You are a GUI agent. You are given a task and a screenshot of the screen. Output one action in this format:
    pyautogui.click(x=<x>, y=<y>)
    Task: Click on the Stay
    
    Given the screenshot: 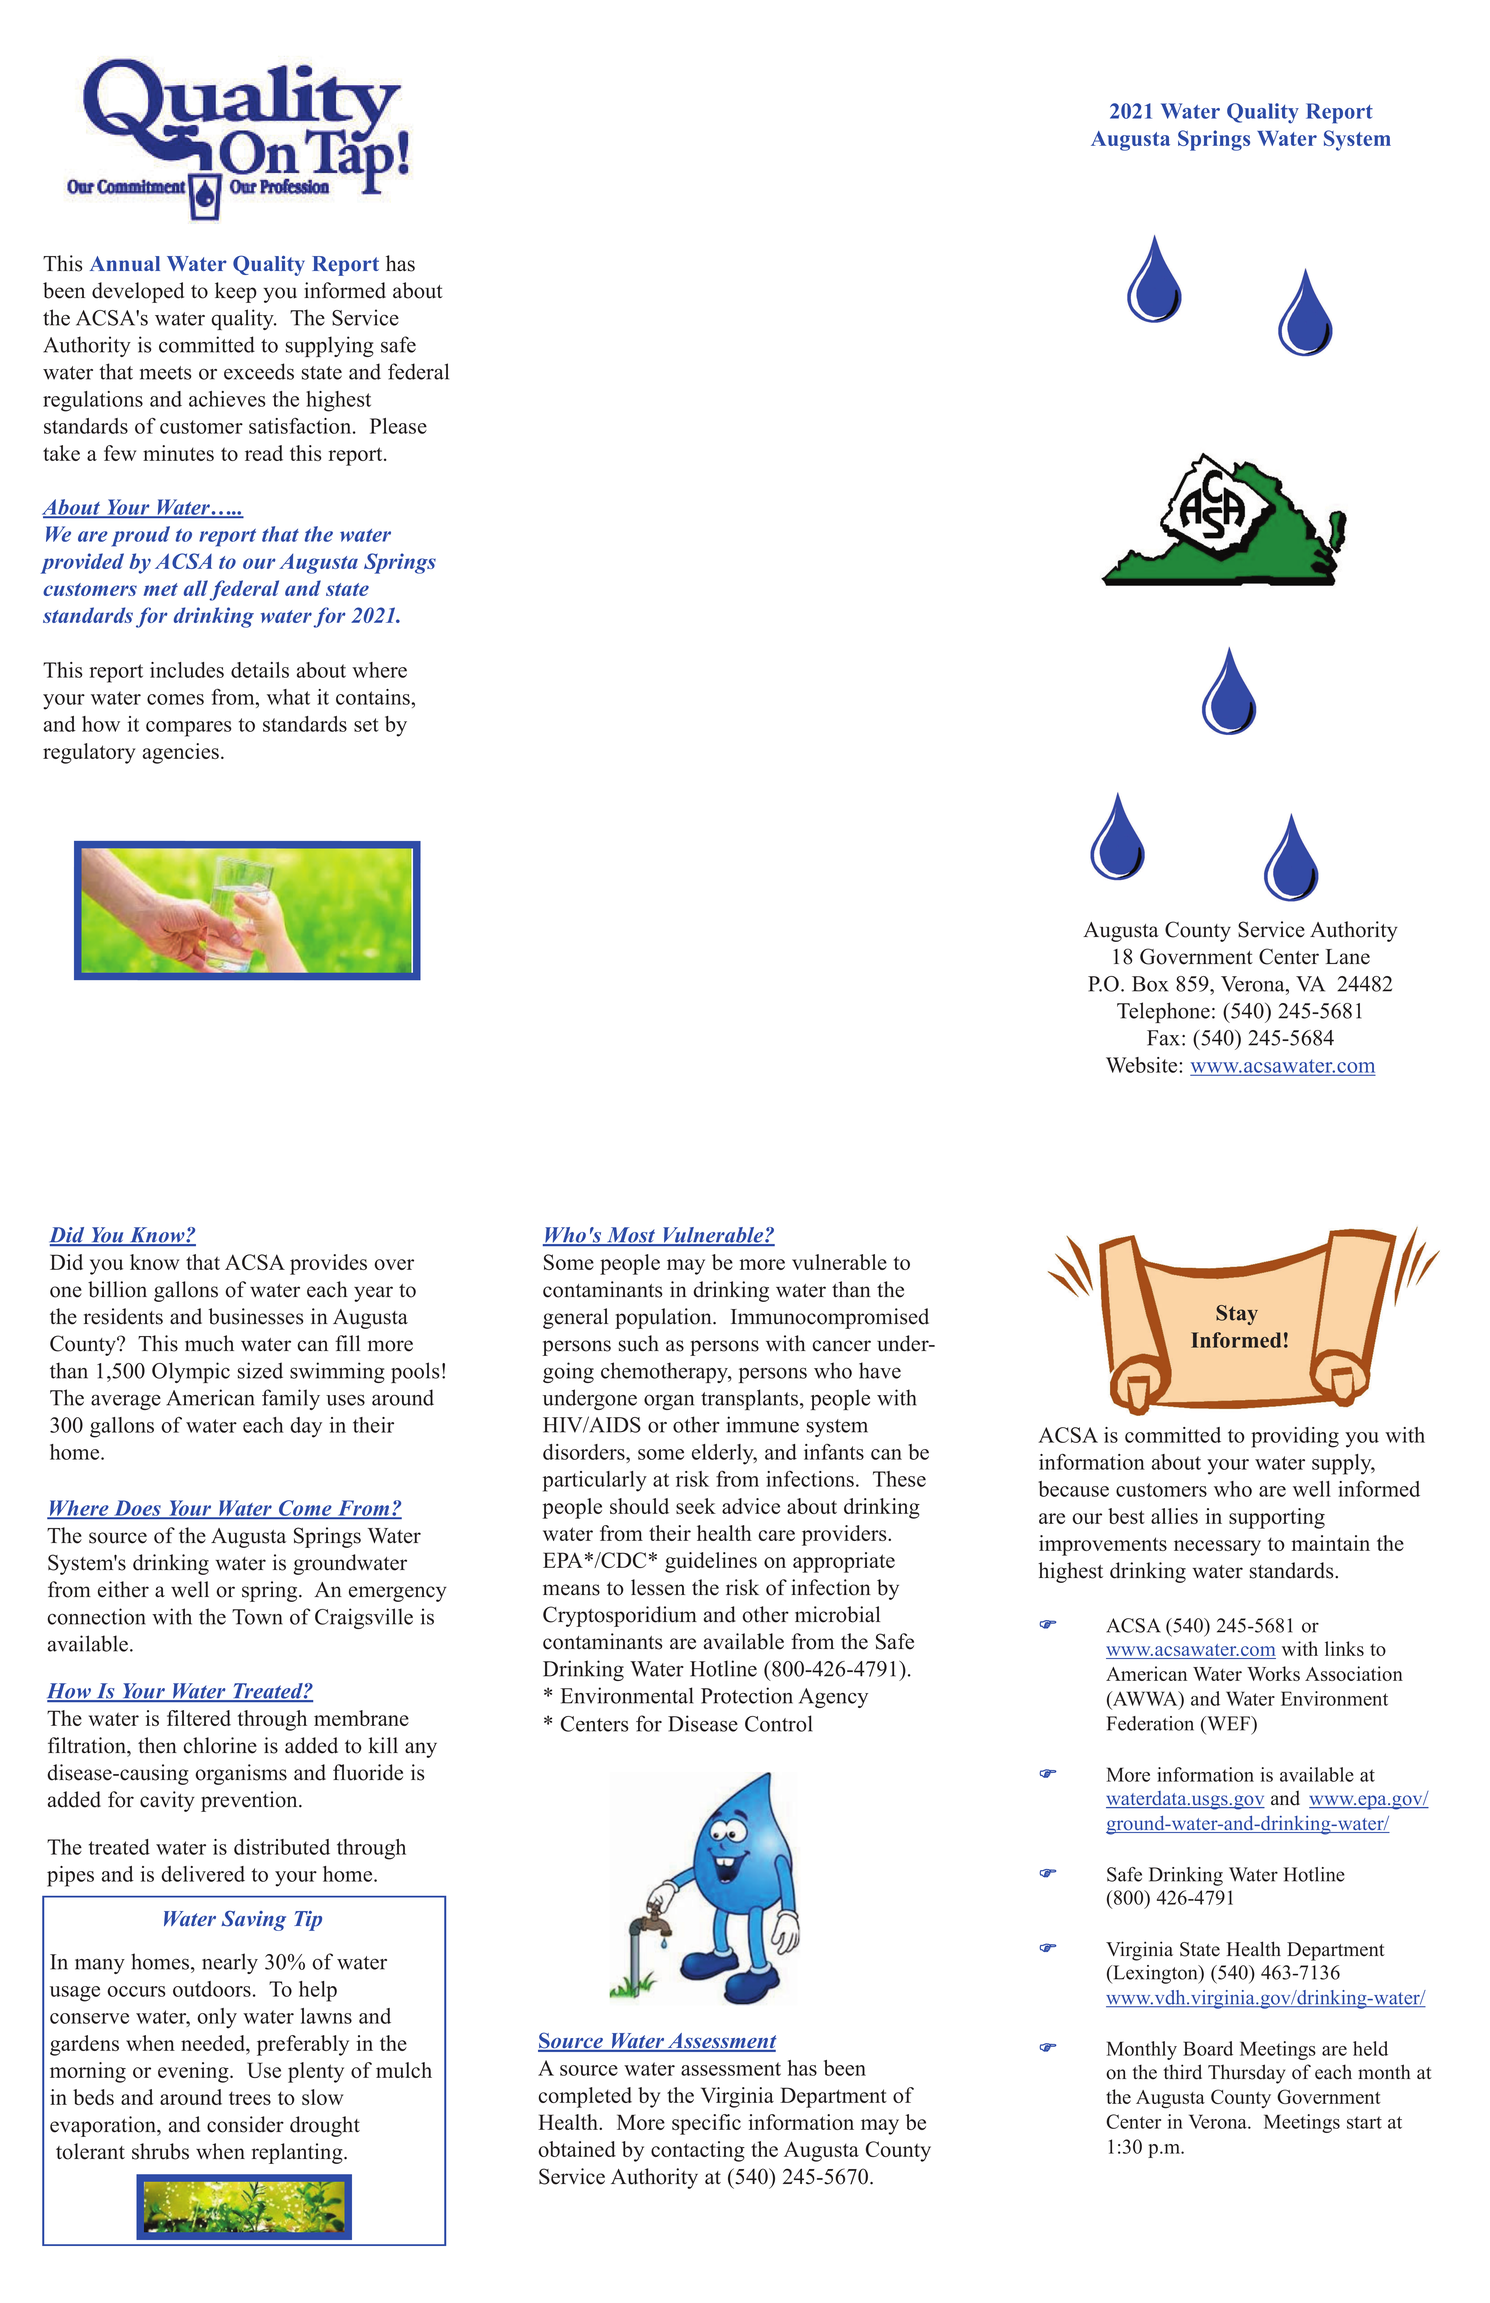 What is the action you would take?
    pyautogui.click(x=1237, y=1315)
